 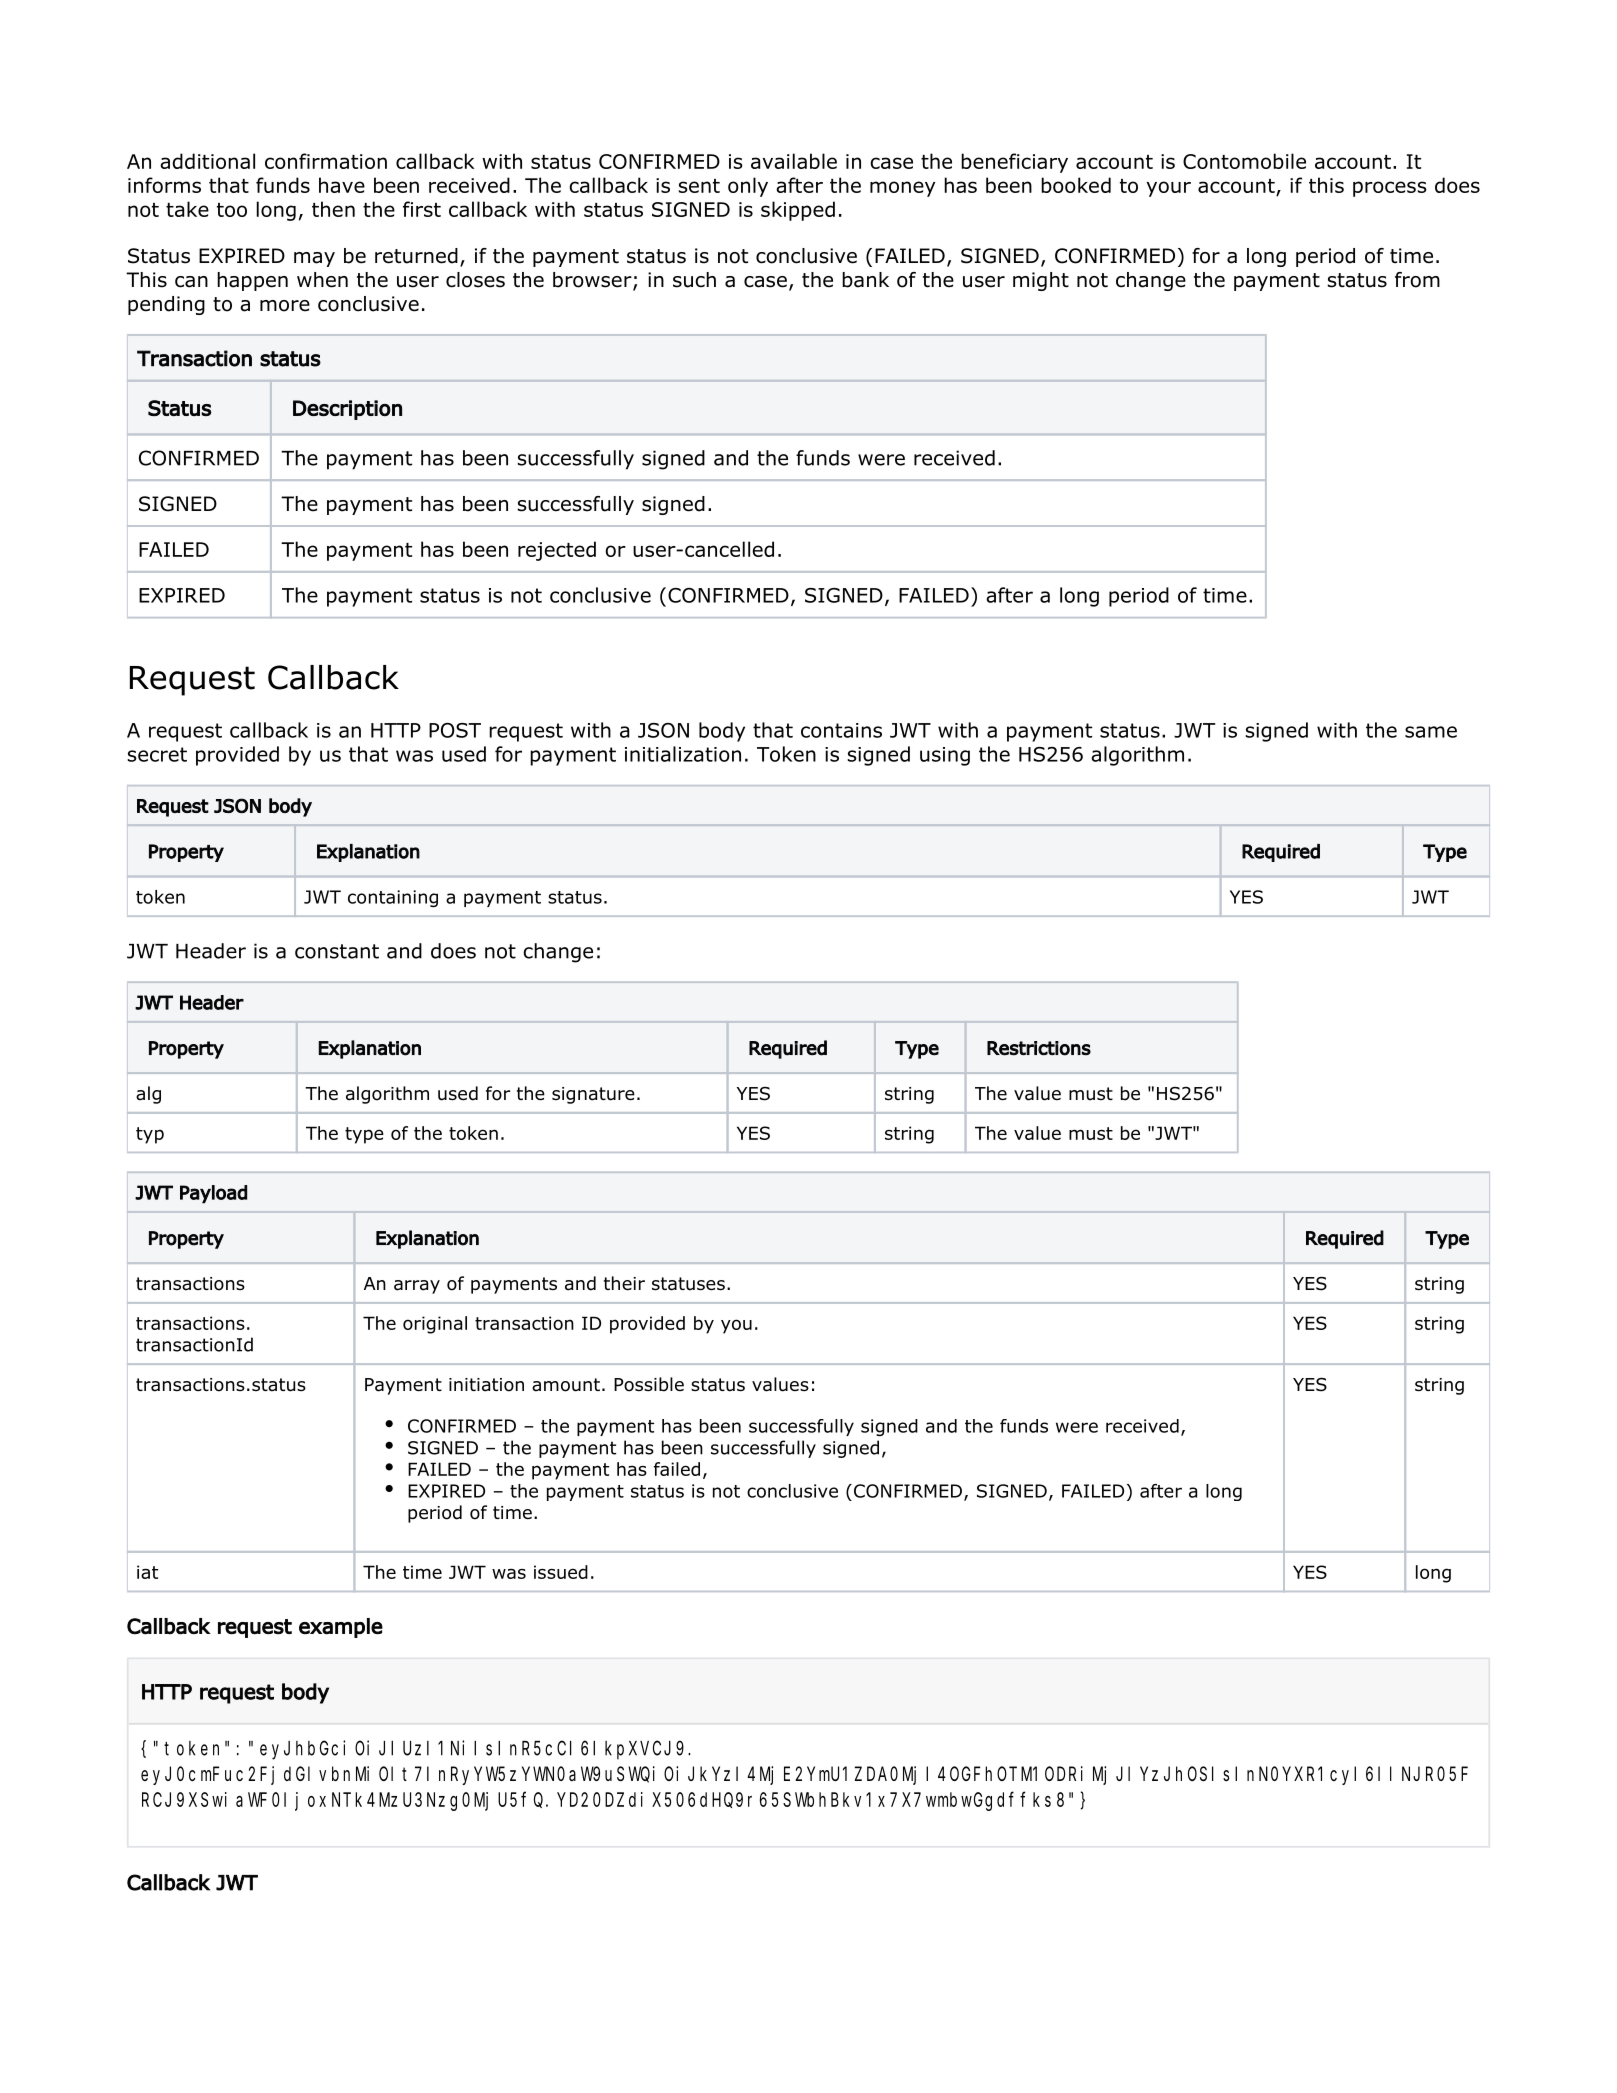 I want to click on containing, so click(x=393, y=898).
